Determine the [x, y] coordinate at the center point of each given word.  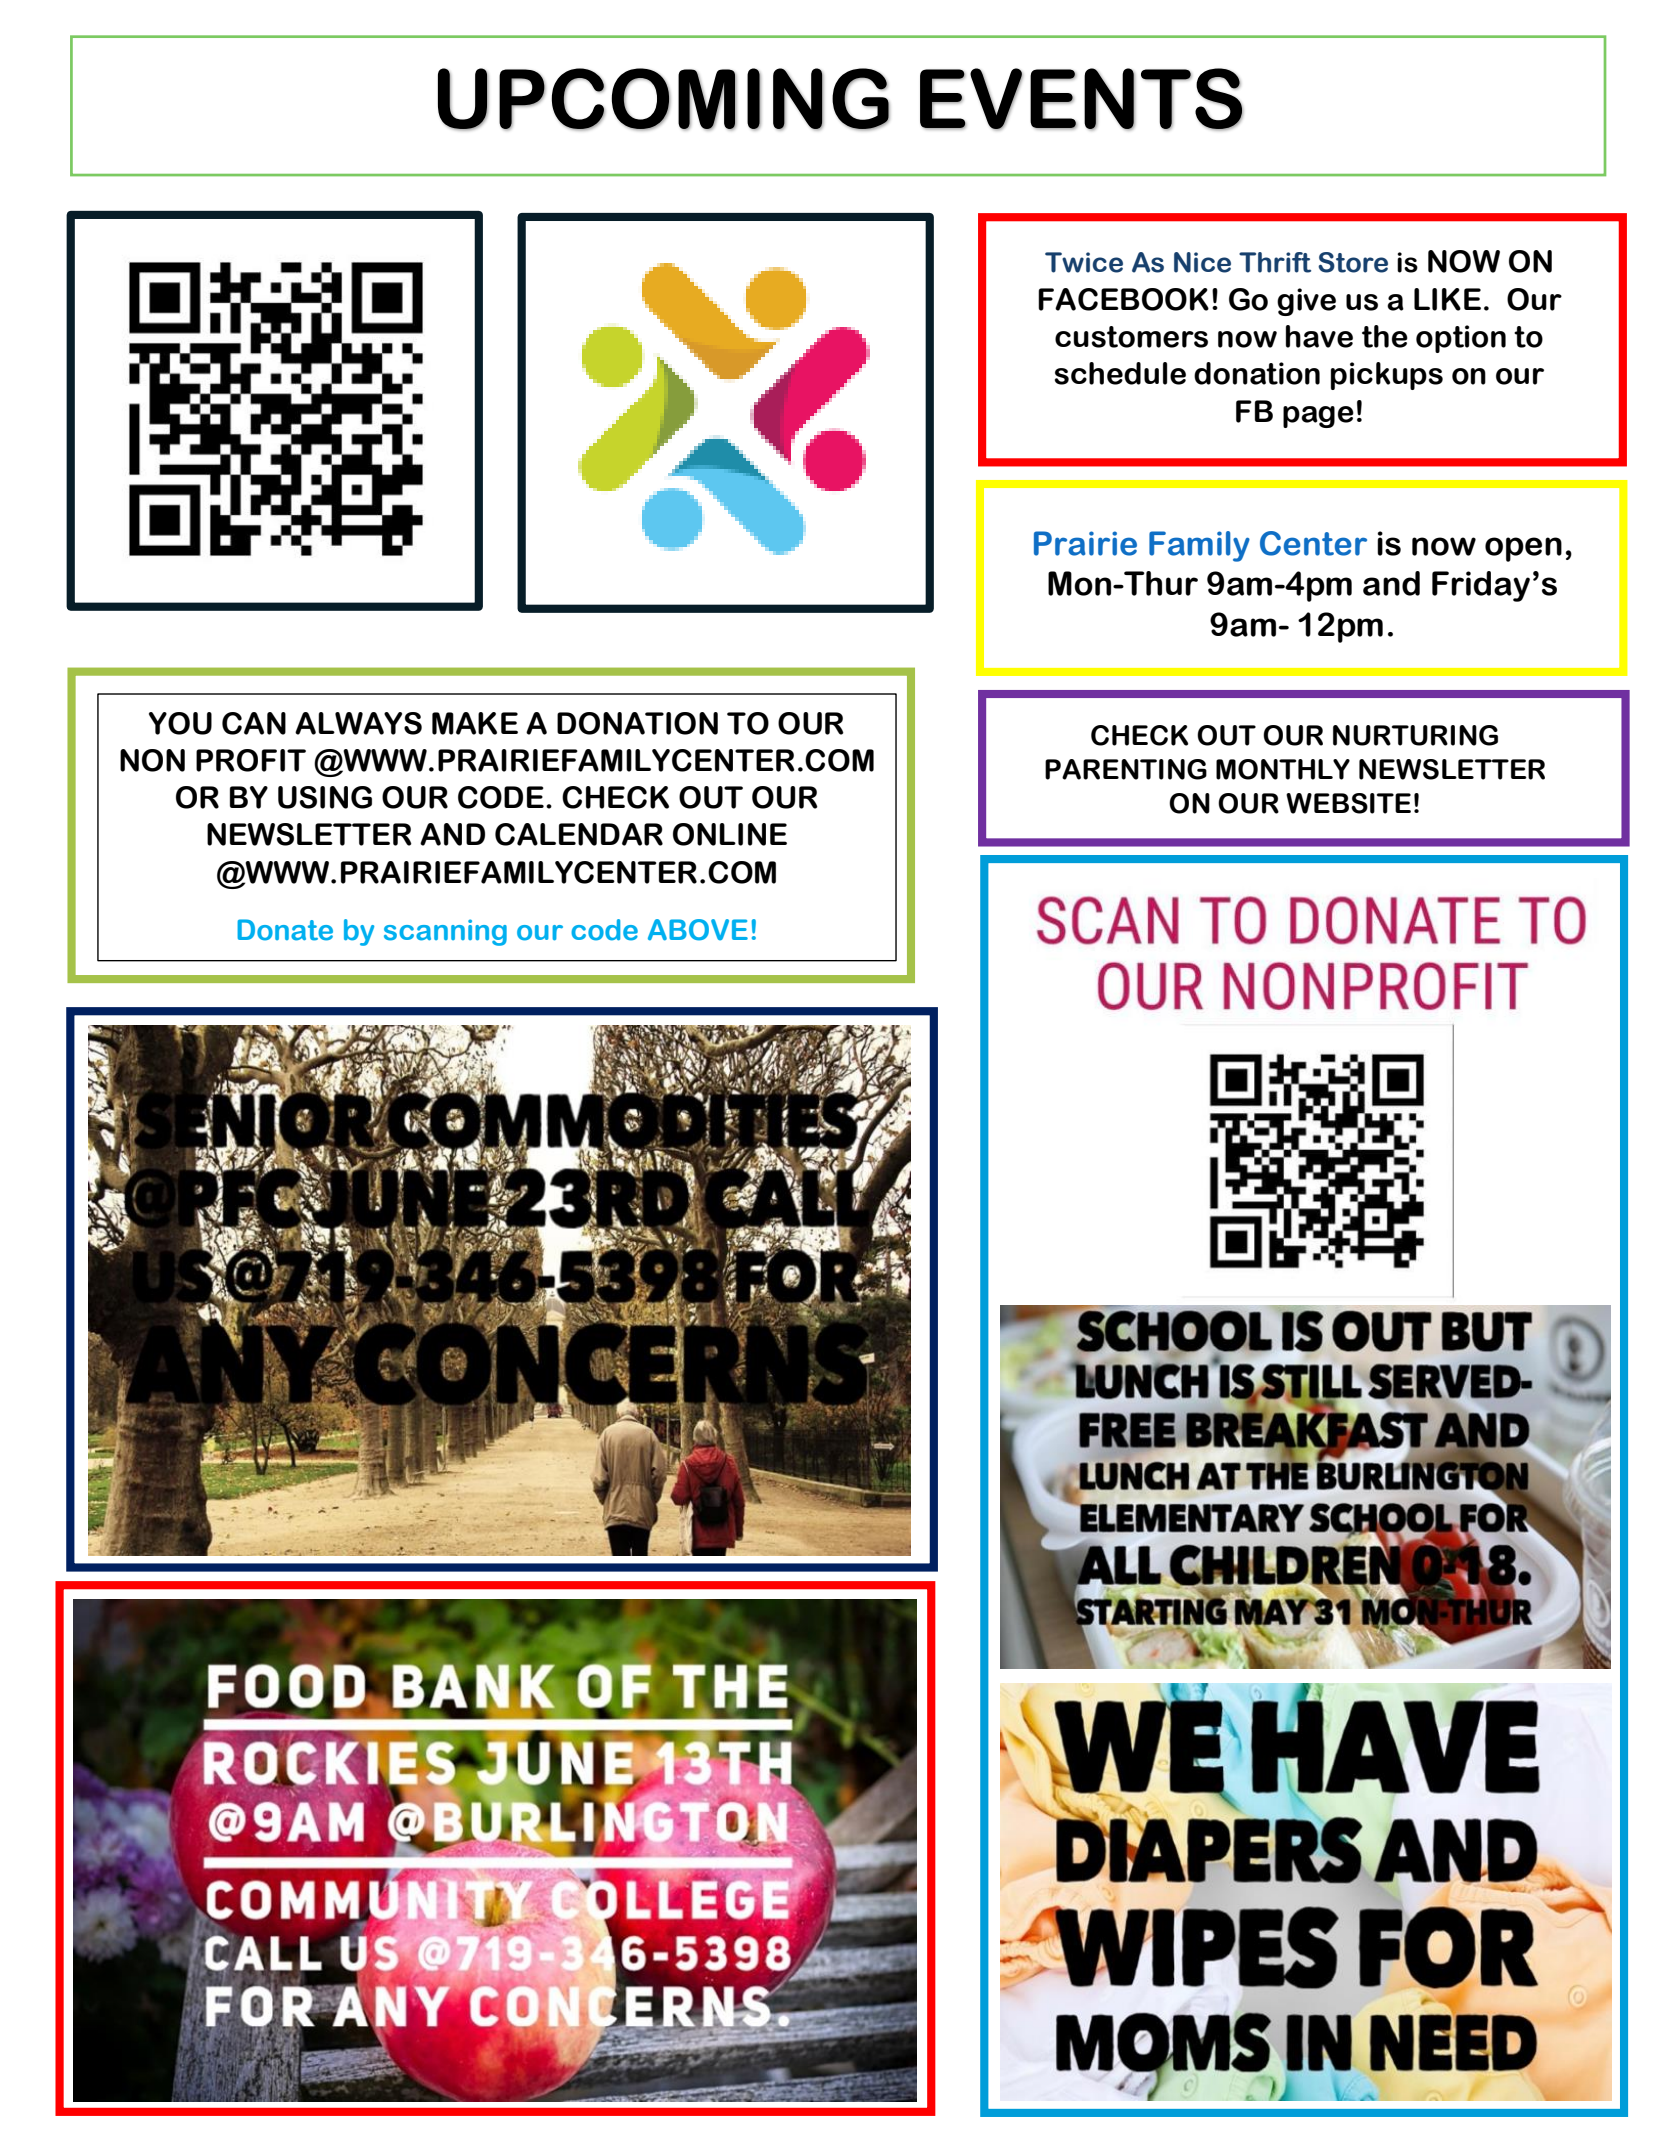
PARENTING [1126, 769]
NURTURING [1415, 735]
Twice [1084, 262]
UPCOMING [664, 99]
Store [1353, 262]
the [1385, 336]
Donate [285, 930]
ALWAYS [358, 723]
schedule [1120, 373]
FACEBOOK [1123, 299]
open [1523, 549]
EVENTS [1081, 99]
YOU [180, 723]
